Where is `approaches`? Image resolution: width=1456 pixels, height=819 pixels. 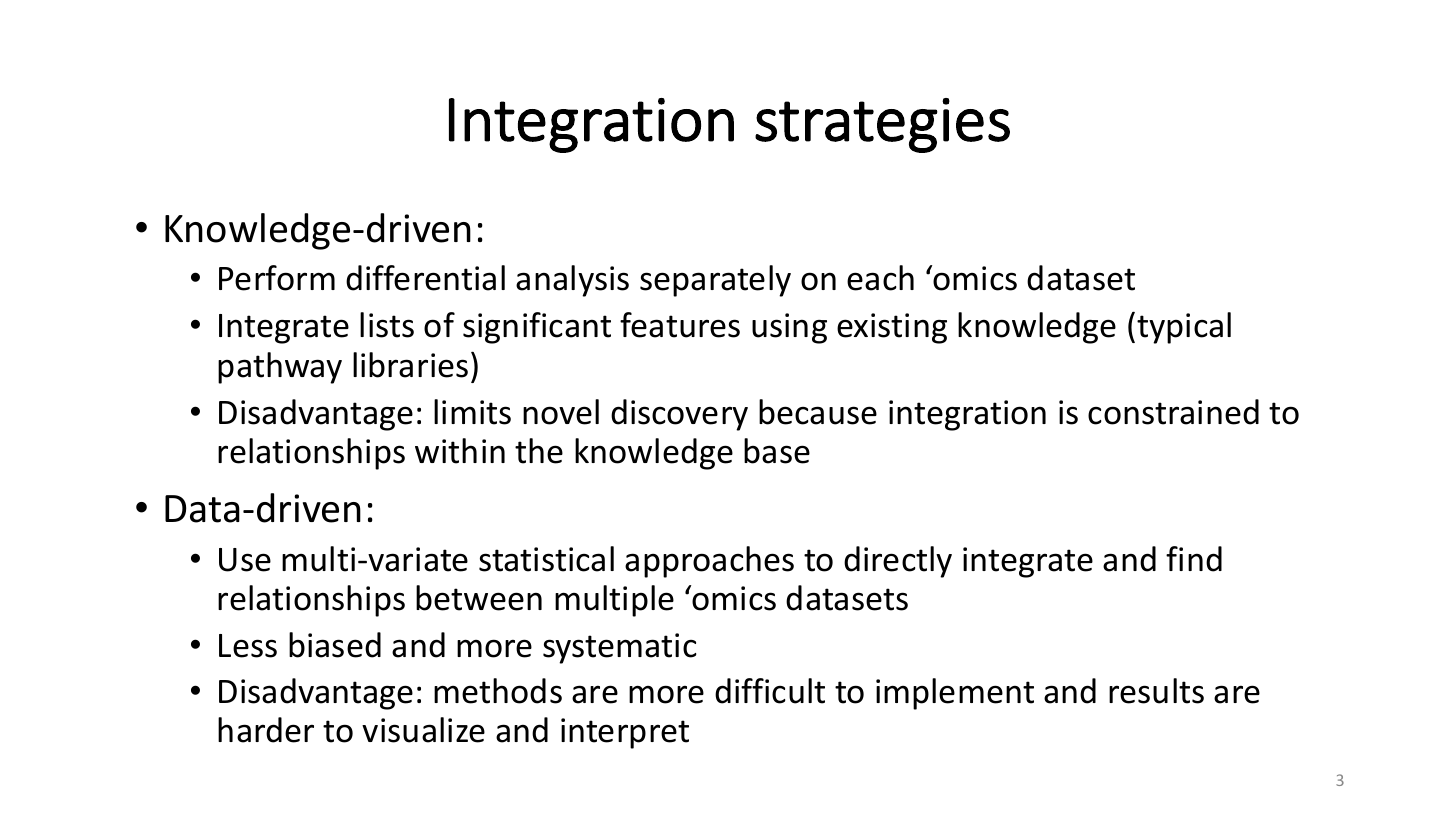 approaches is located at coordinates (709, 562).
